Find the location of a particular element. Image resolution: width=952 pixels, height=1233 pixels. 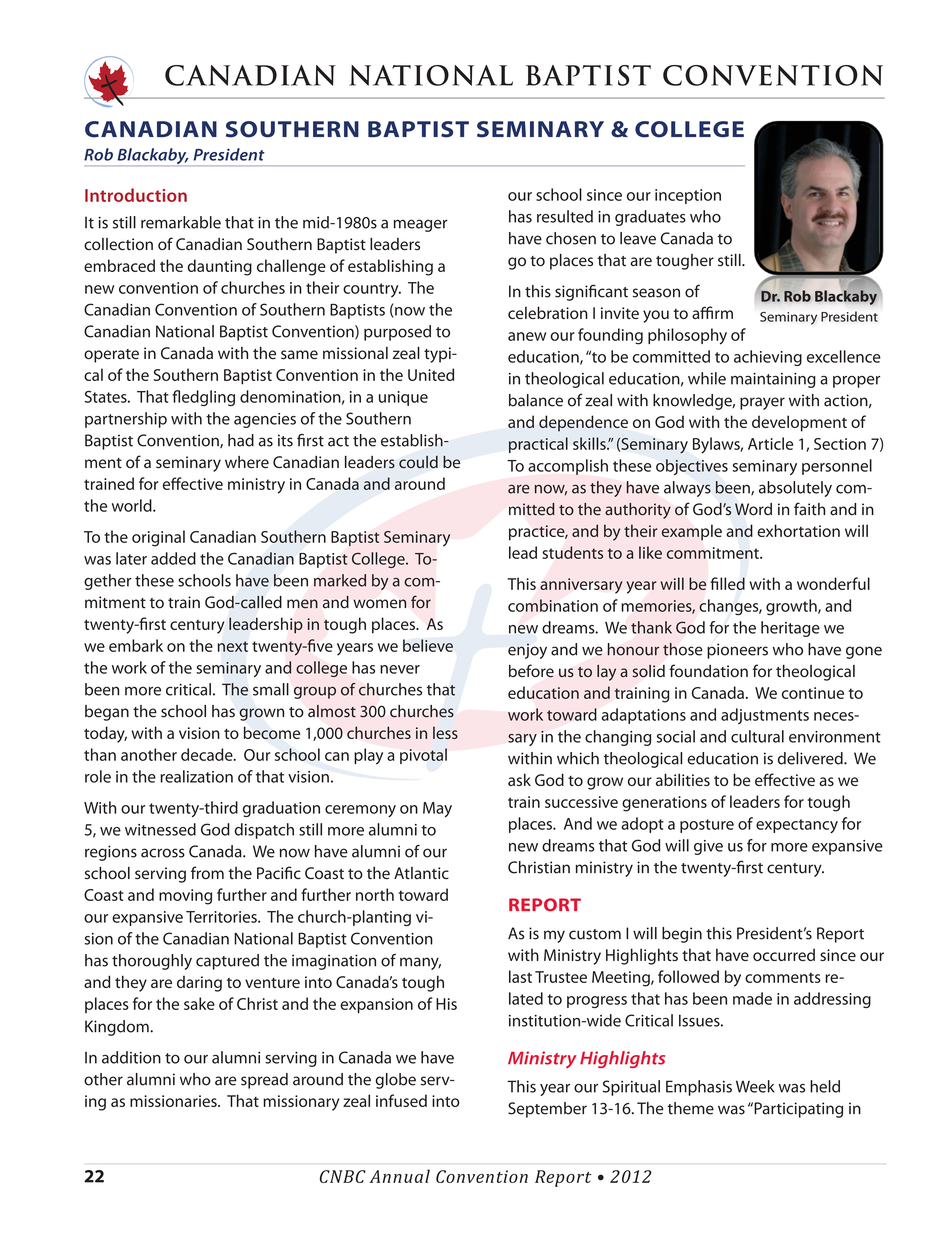

inception is located at coordinates (688, 196).
